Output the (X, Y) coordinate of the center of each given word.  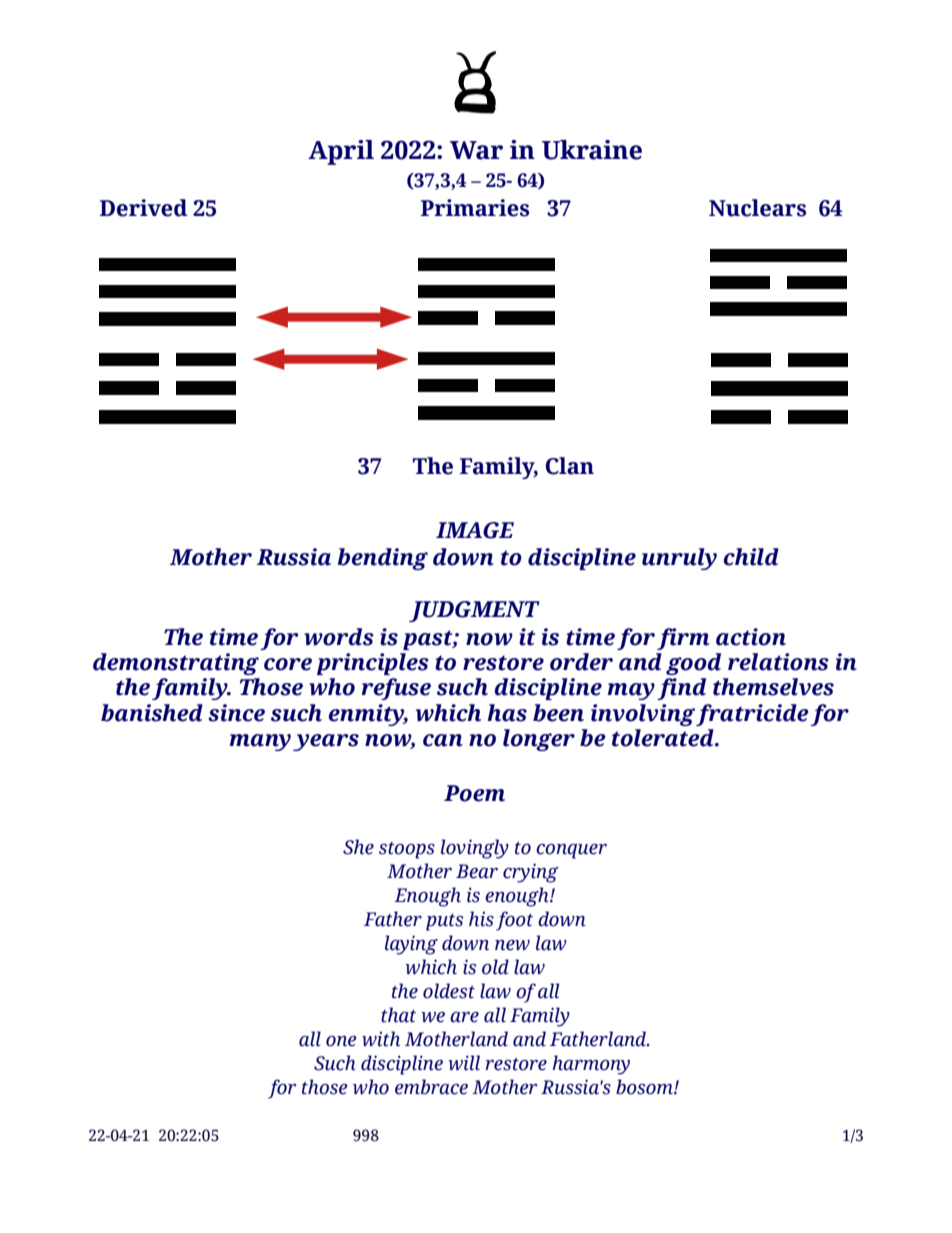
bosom (645, 1087)
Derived (144, 208)
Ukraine (592, 150)
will (464, 1063)
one (341, 1041)
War (476, 150)
